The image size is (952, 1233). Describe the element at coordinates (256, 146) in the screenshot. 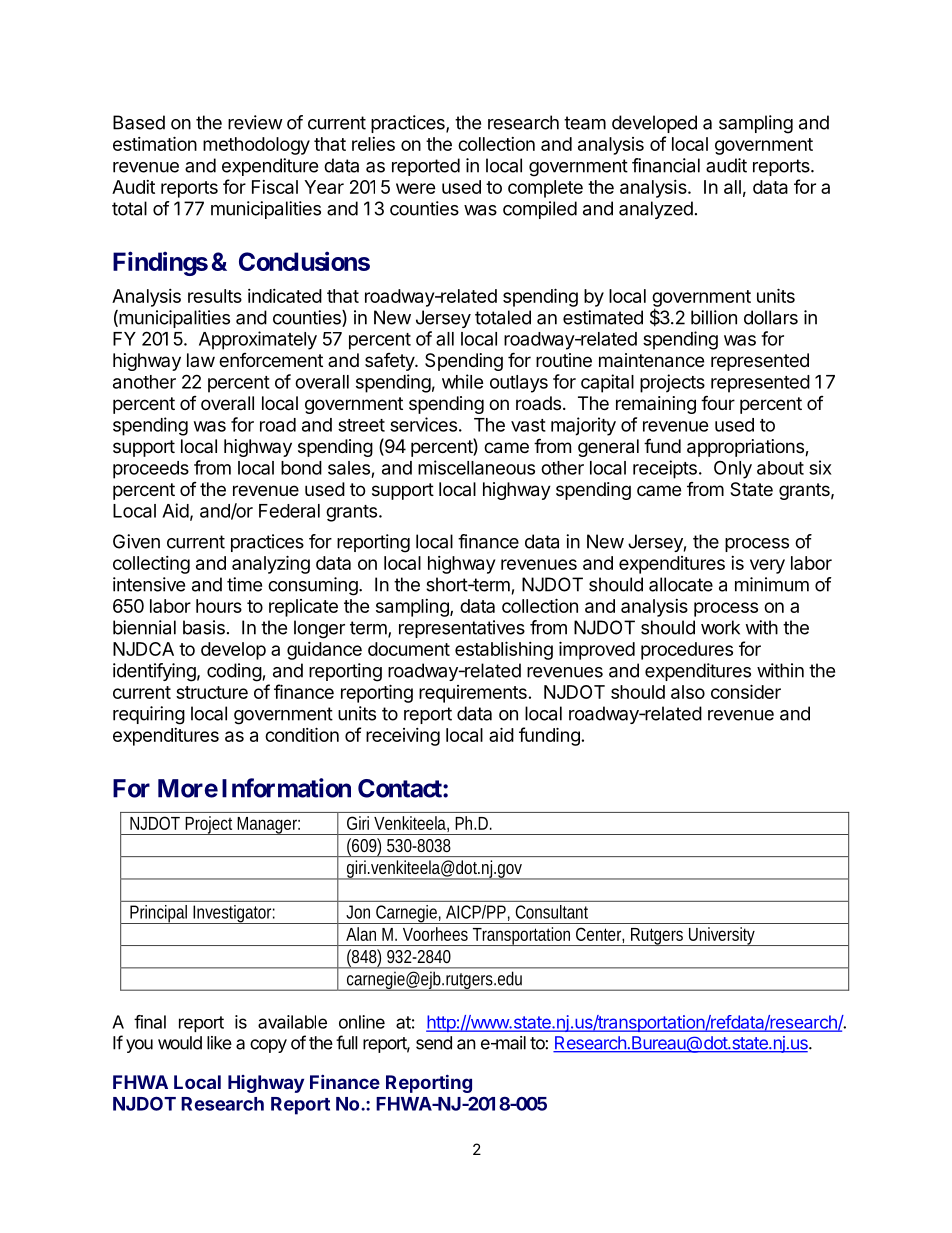

I see `methodology` at that location.
